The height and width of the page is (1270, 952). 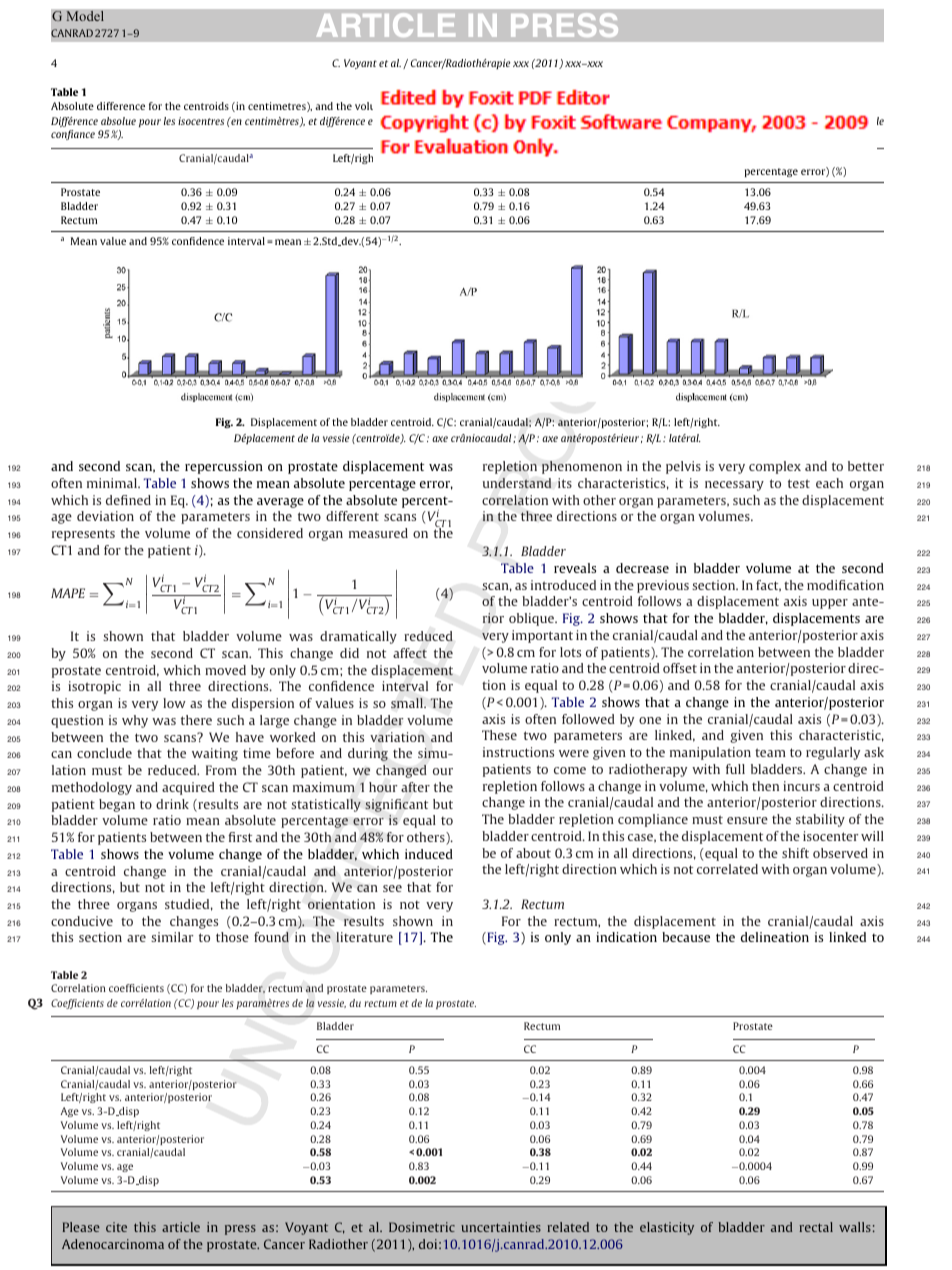 I want to click on Model, so click(x=85, y=16).
